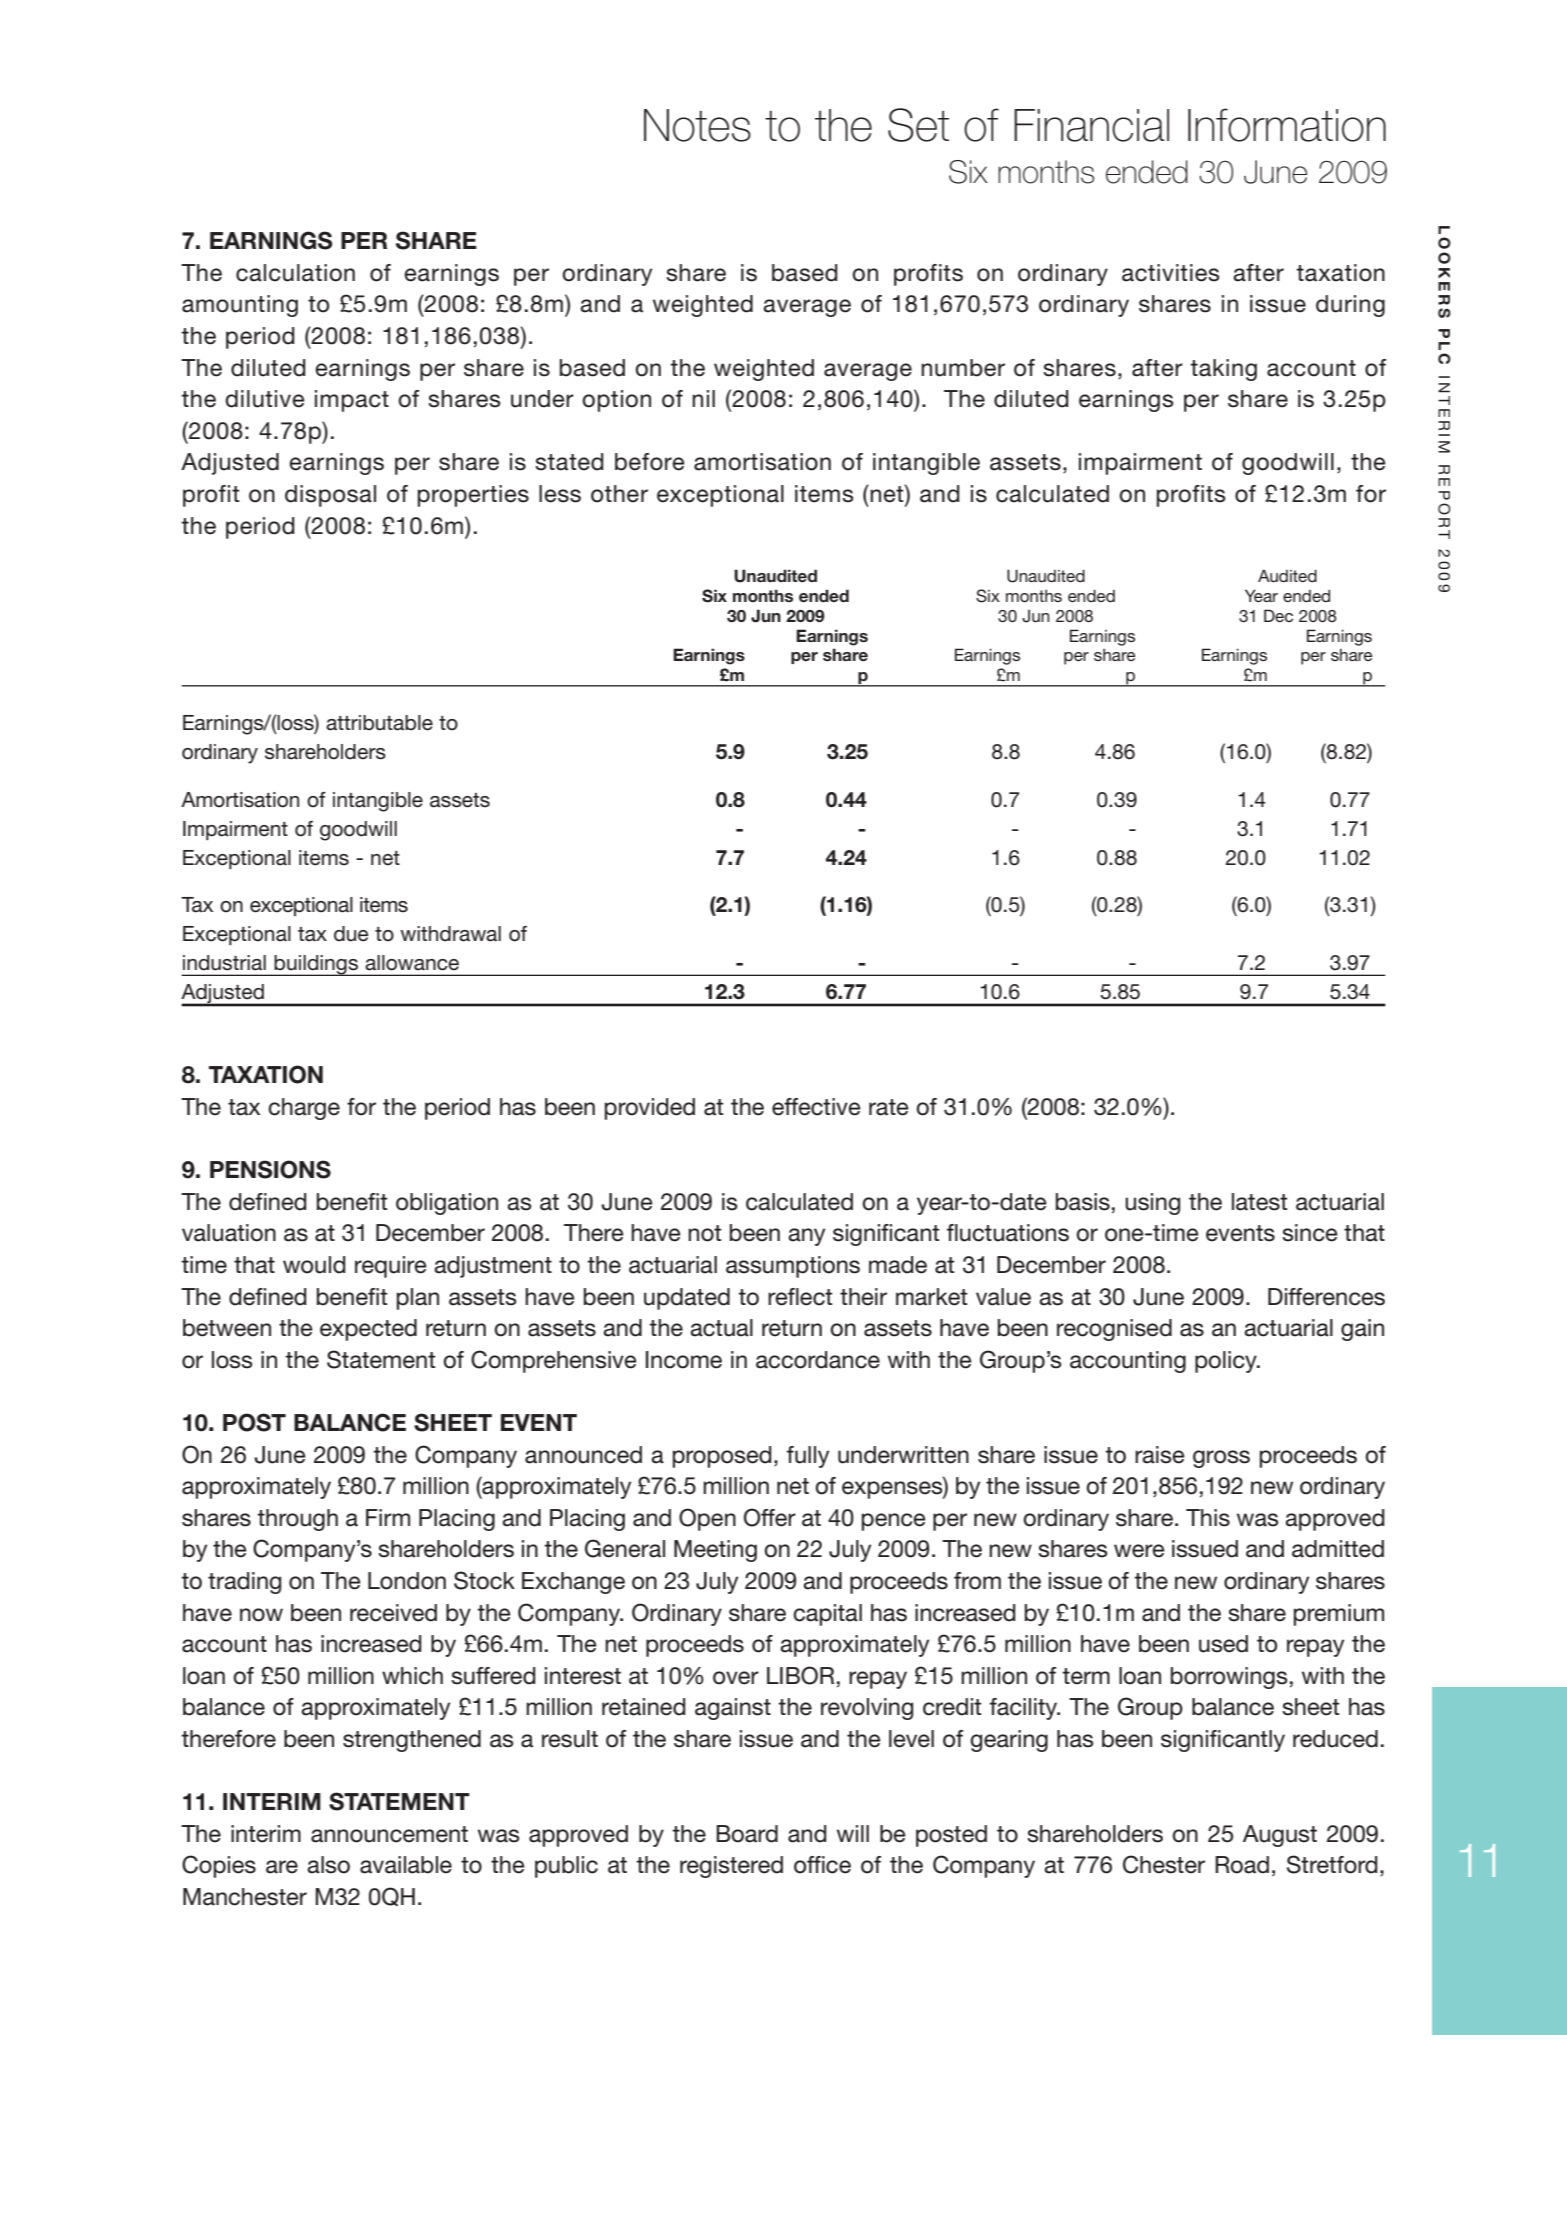 This screenshot has height=2217, width=1567. What do you see at coordinates (295, 273) in the screenshot?
I see `calculation` at bounding box center [295, 273].
